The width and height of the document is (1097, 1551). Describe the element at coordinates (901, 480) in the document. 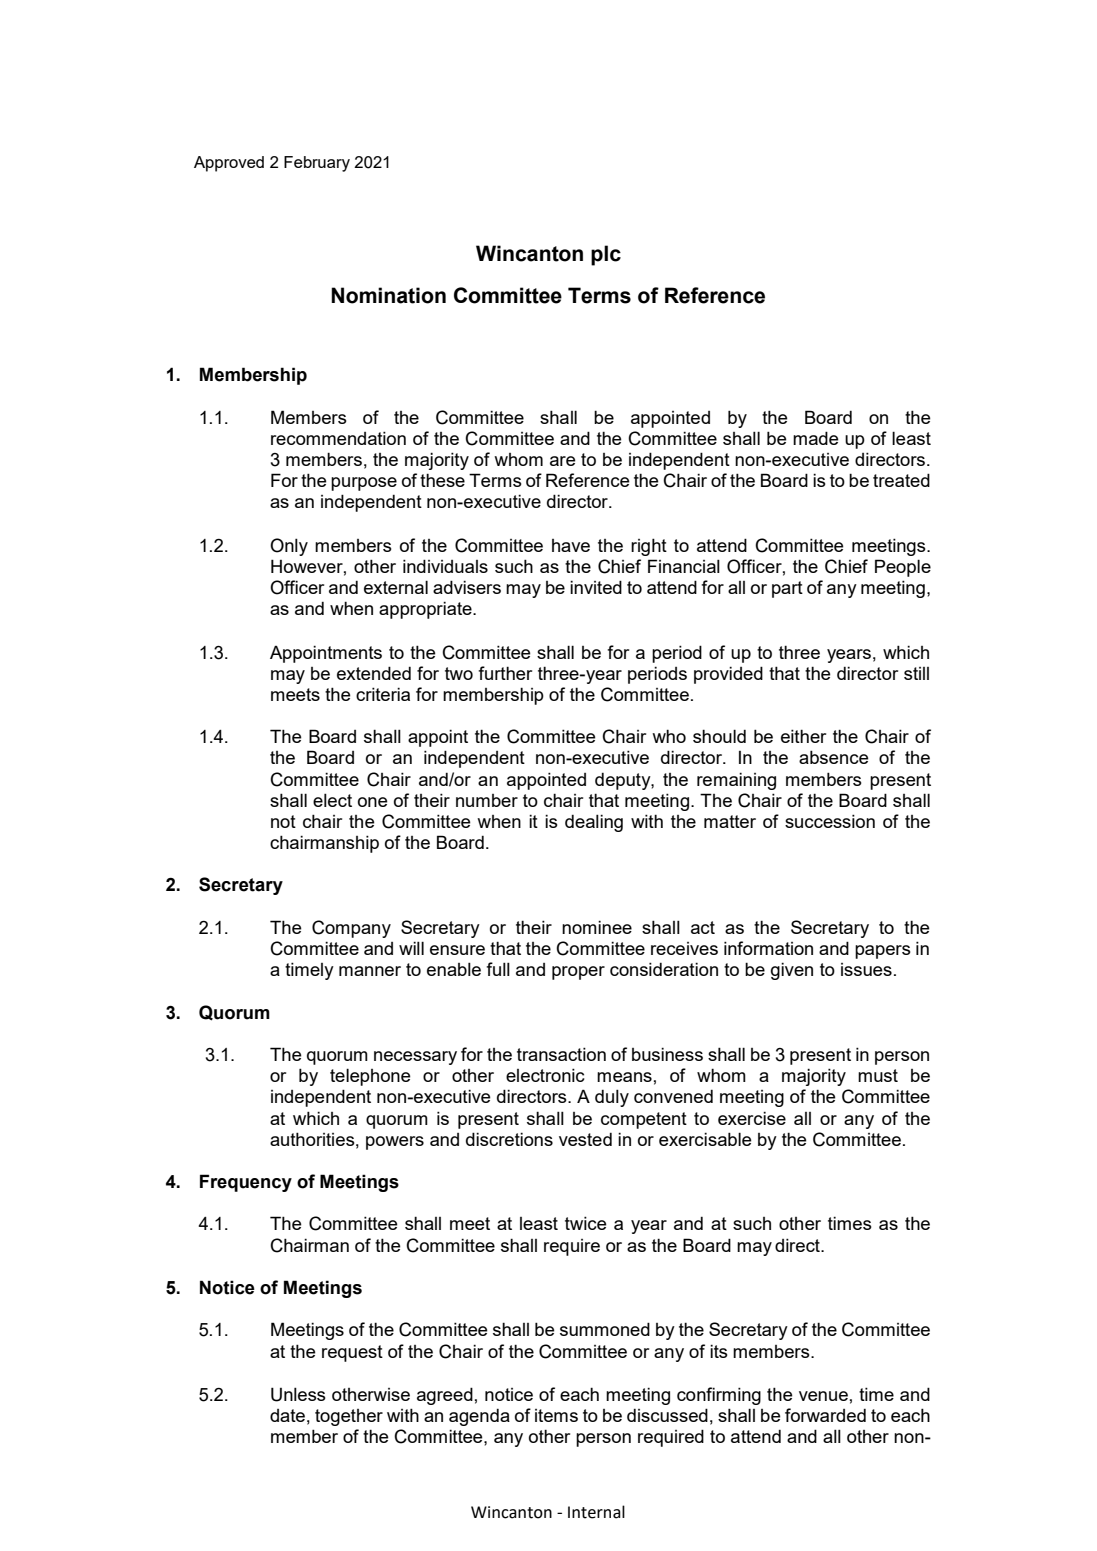

I see `treated` at that location.
